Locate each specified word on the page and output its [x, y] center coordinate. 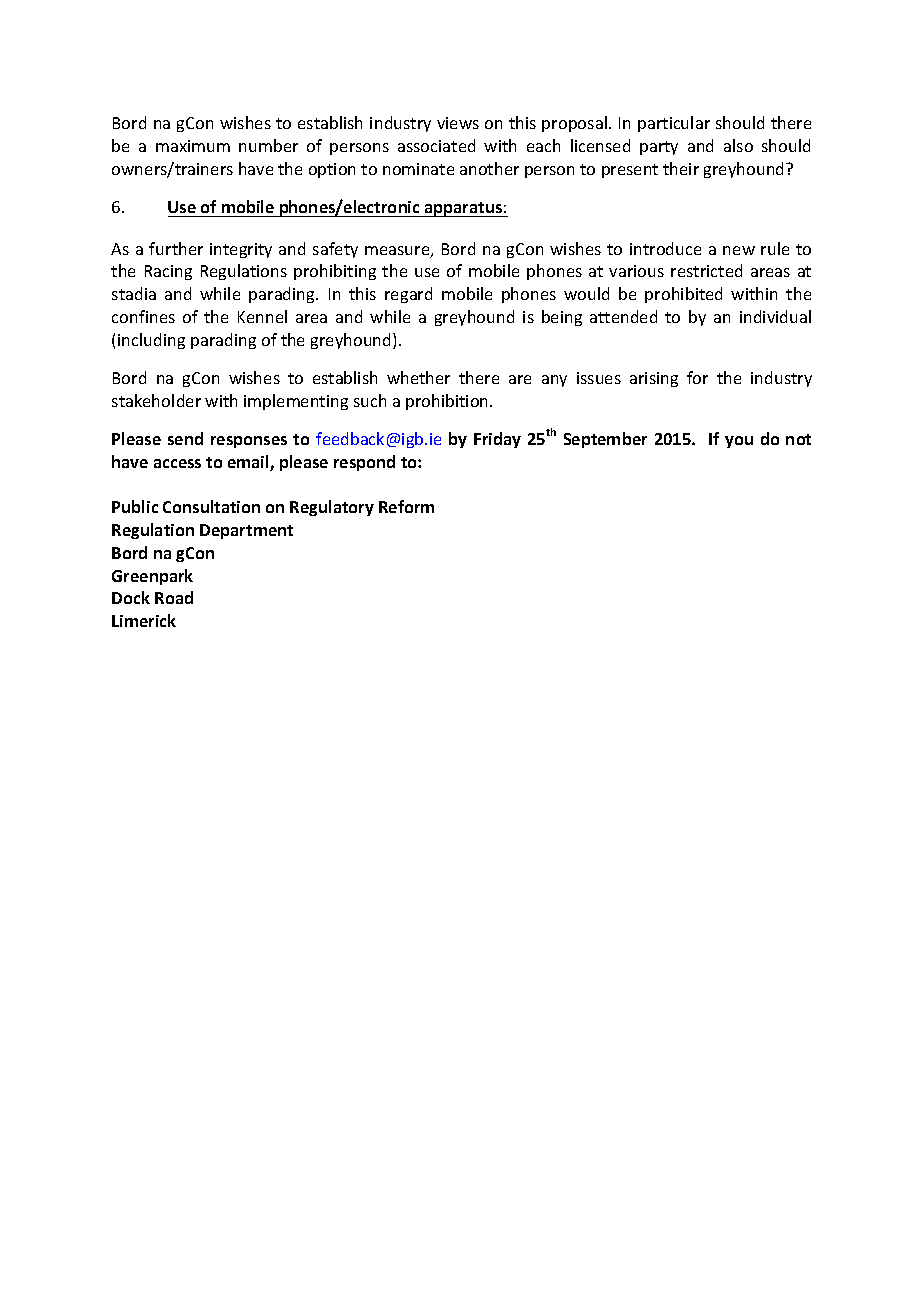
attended [623, 316]
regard [408, 295]
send [185, 438]
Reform [406, 506]
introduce [665, 248]
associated [436, 145]
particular [674, 124]
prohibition [448, 402]
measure [398, 252]
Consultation [211, 506]
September [605, 440]
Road [174, 597]
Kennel [262, 316]
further [176, 248]
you [739, 442]
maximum [193, 146]
